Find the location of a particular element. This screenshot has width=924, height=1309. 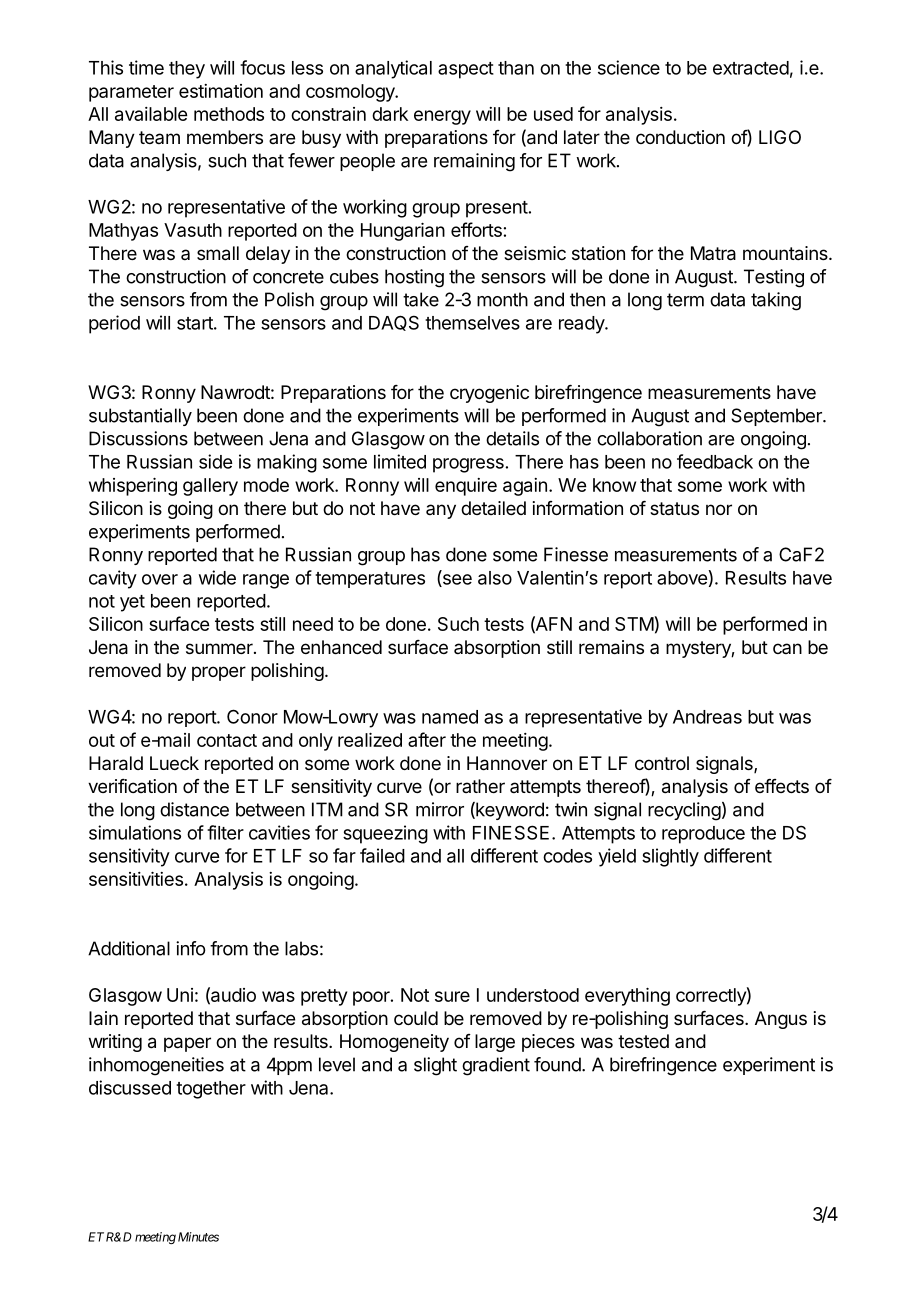

conduction is located at coordinates (680, 137).
